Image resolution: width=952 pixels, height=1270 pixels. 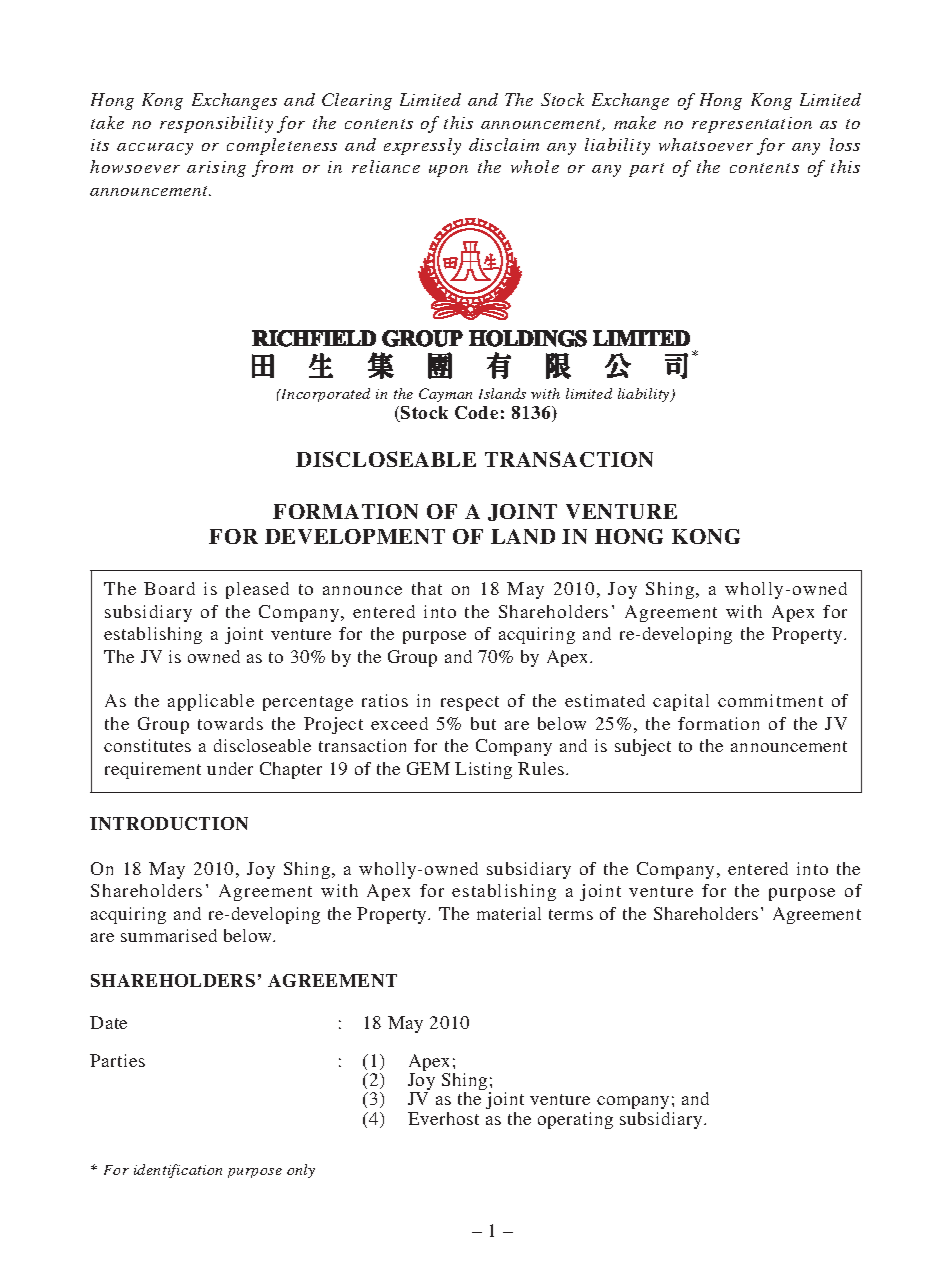 I want to click on responsibility, so click(x=216, y=124).
